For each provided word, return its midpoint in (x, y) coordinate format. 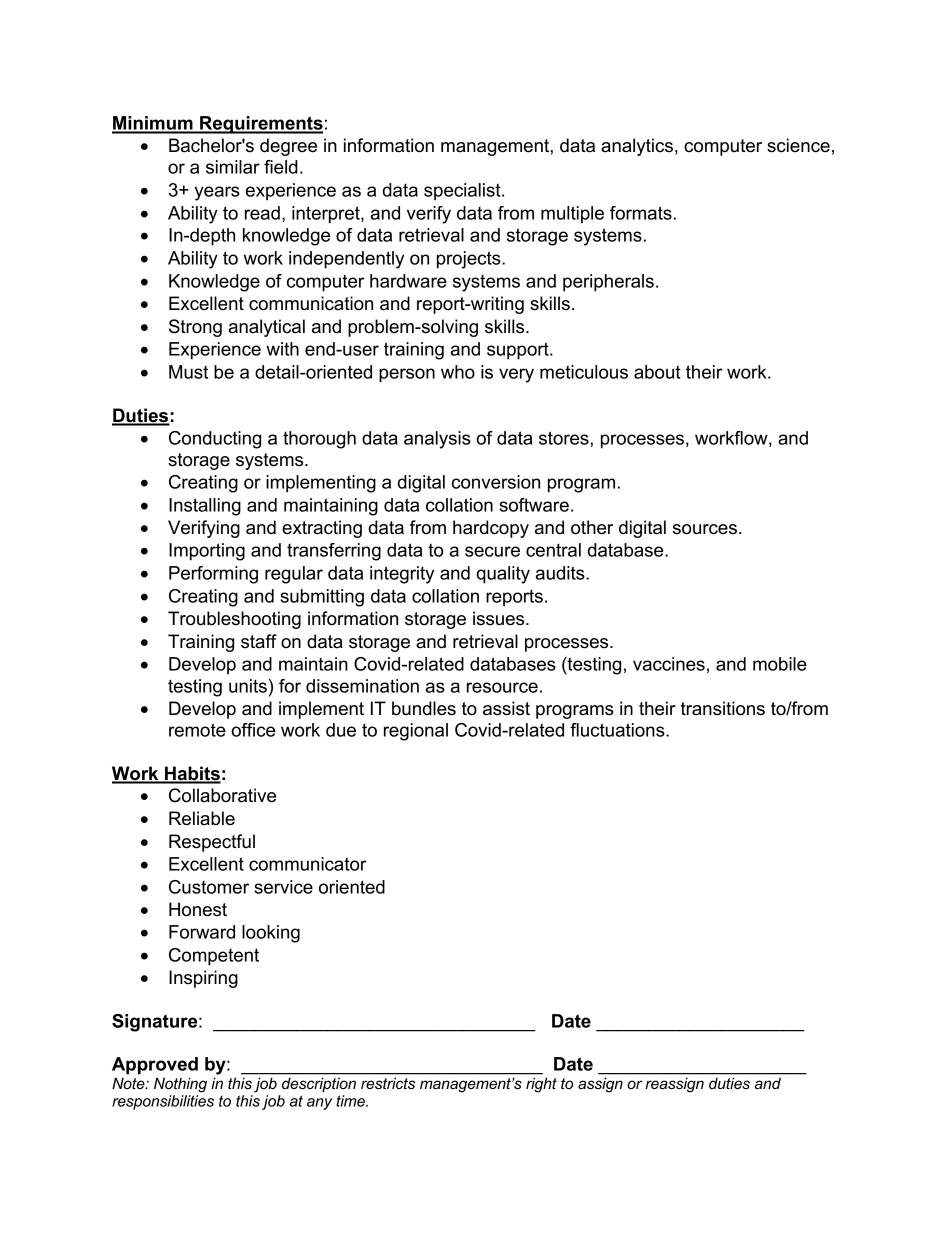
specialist (463, 192)
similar (233, 167)
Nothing (180, 1085)
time (351, 1101)
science (798, 145)
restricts (388, 1083)
